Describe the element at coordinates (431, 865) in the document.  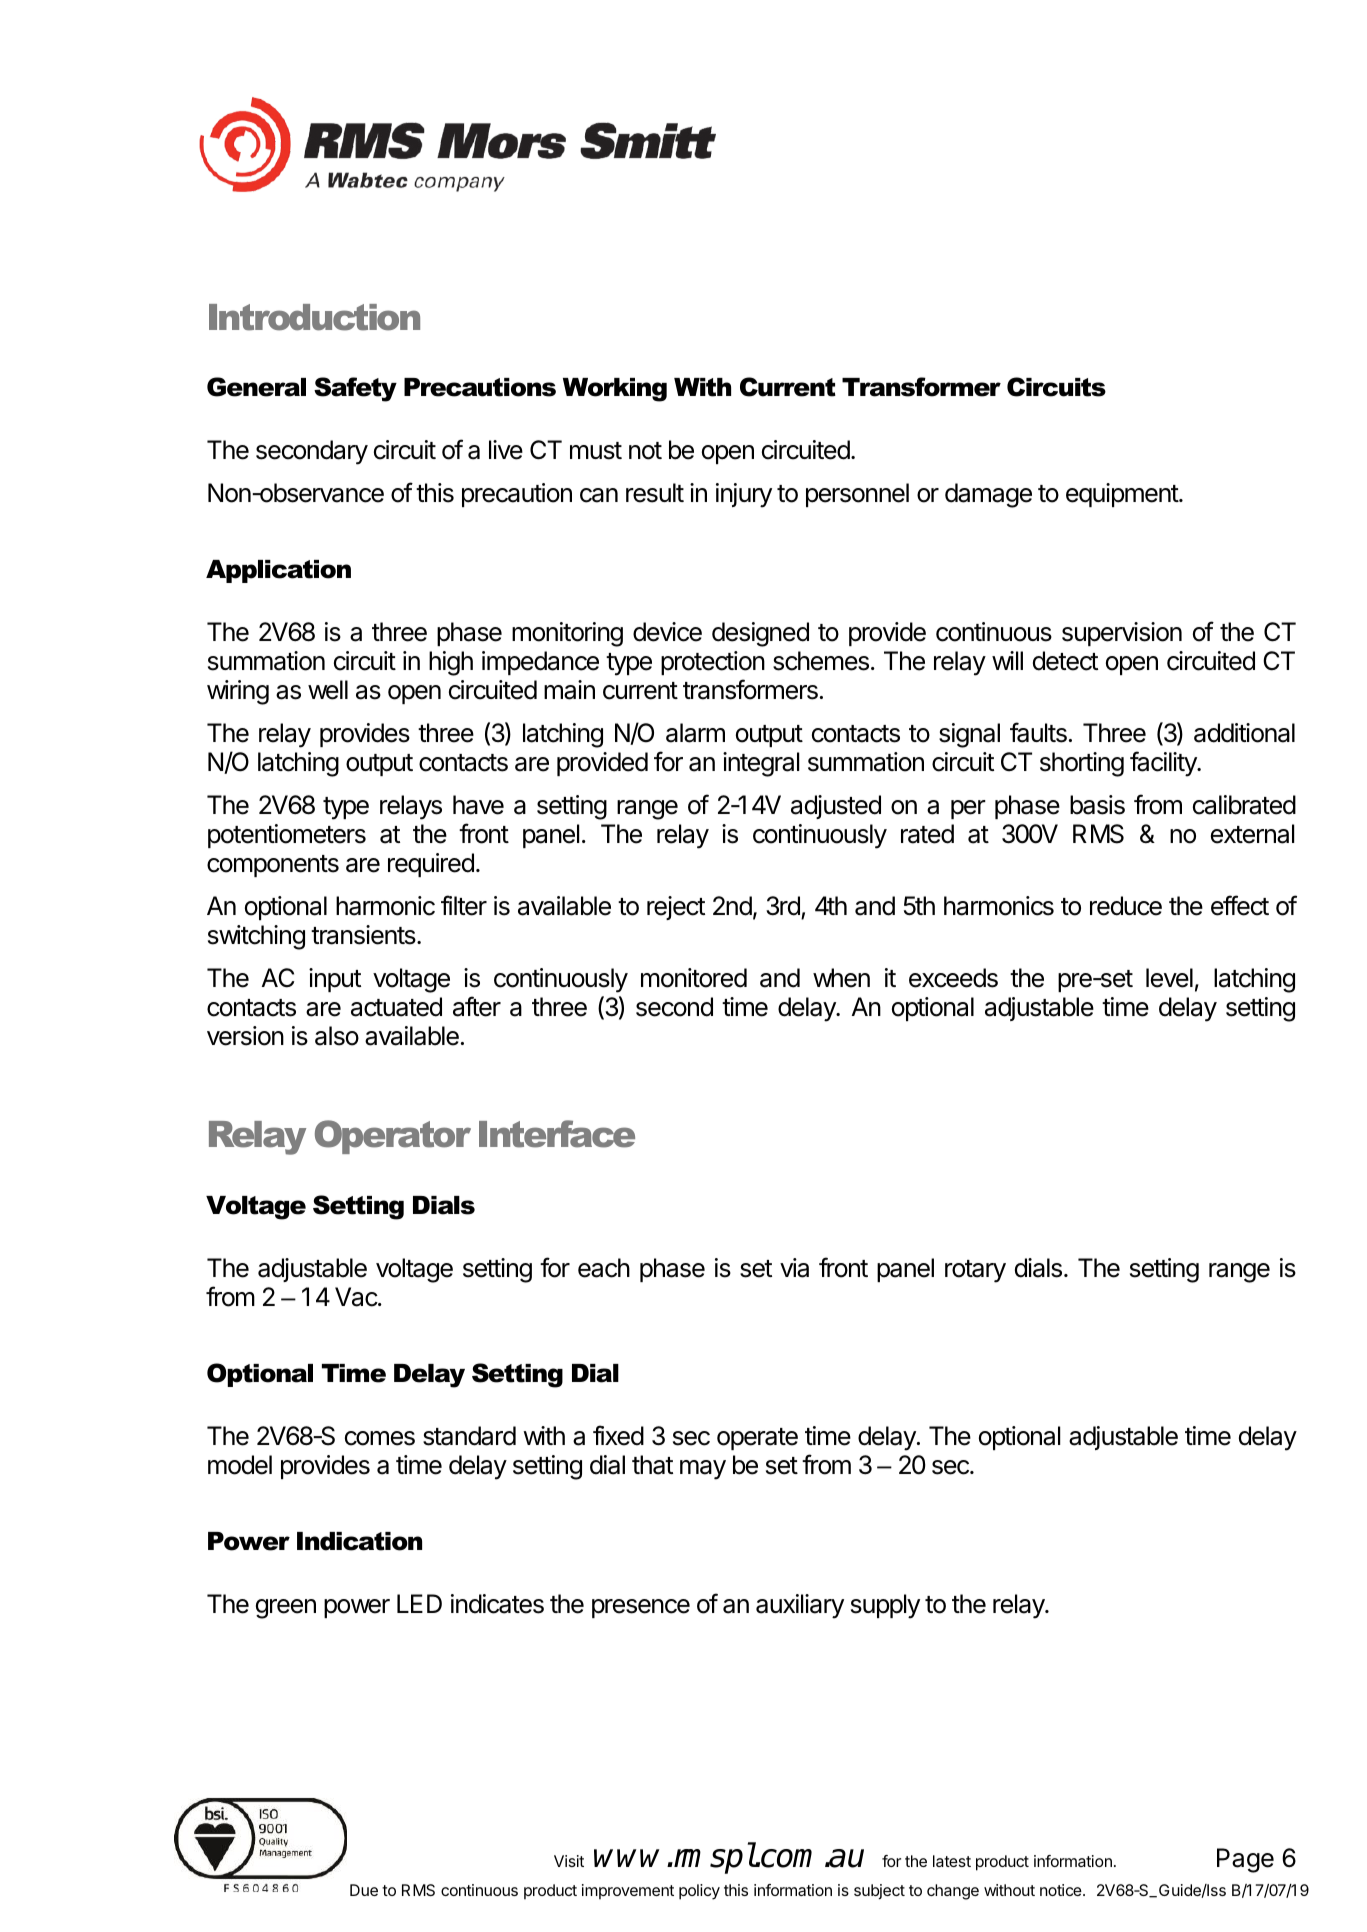
I see `required` at that location.
